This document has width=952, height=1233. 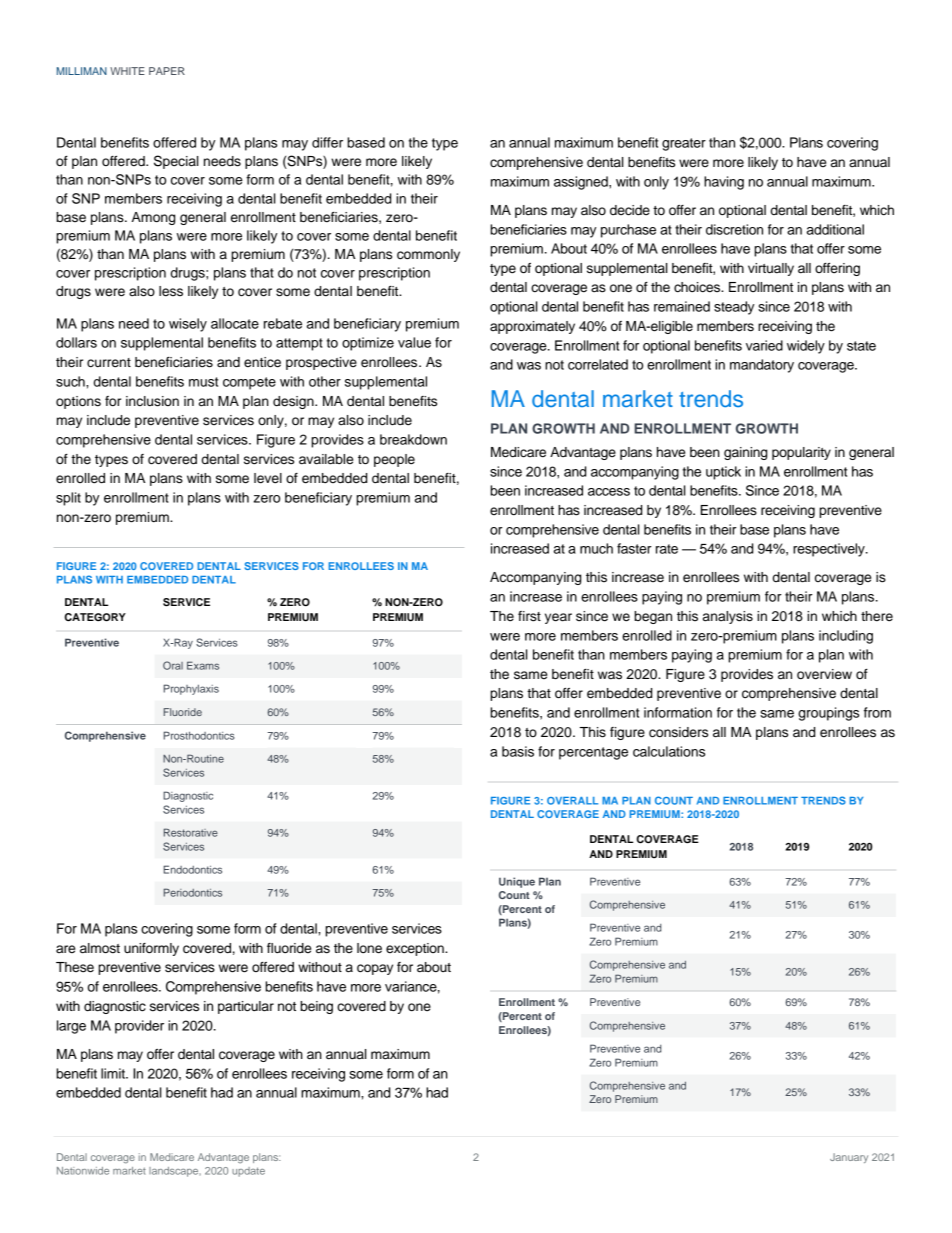 I want to click on inclusion, so click(x=152, y=401).
